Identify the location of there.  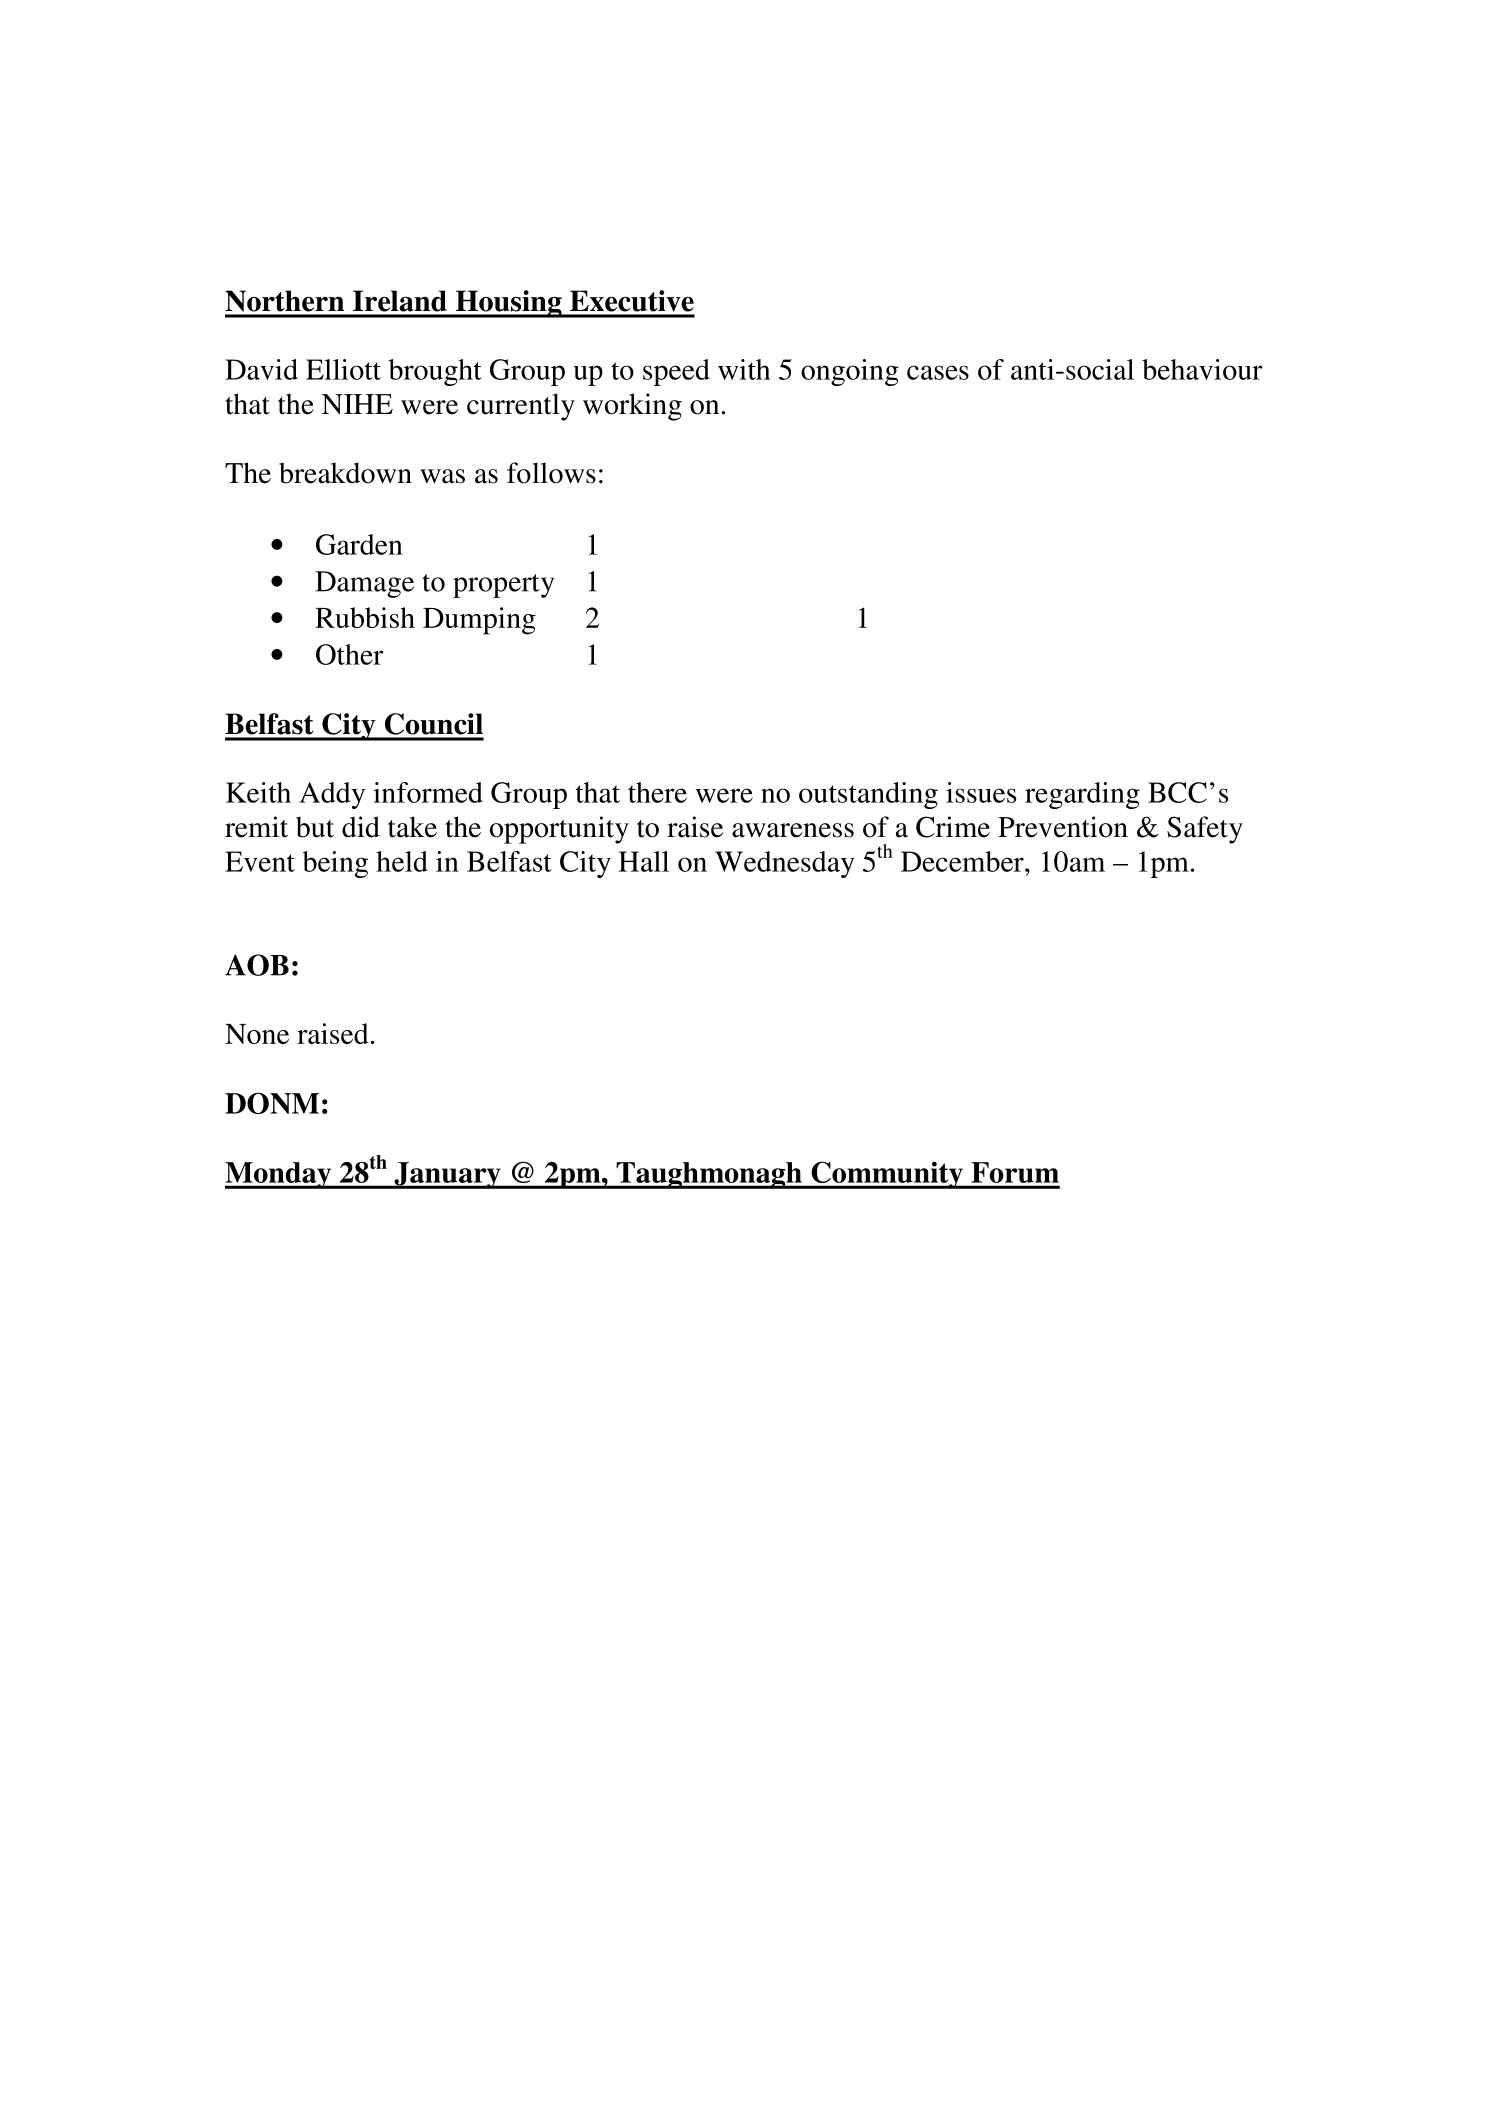
(657, 792).
